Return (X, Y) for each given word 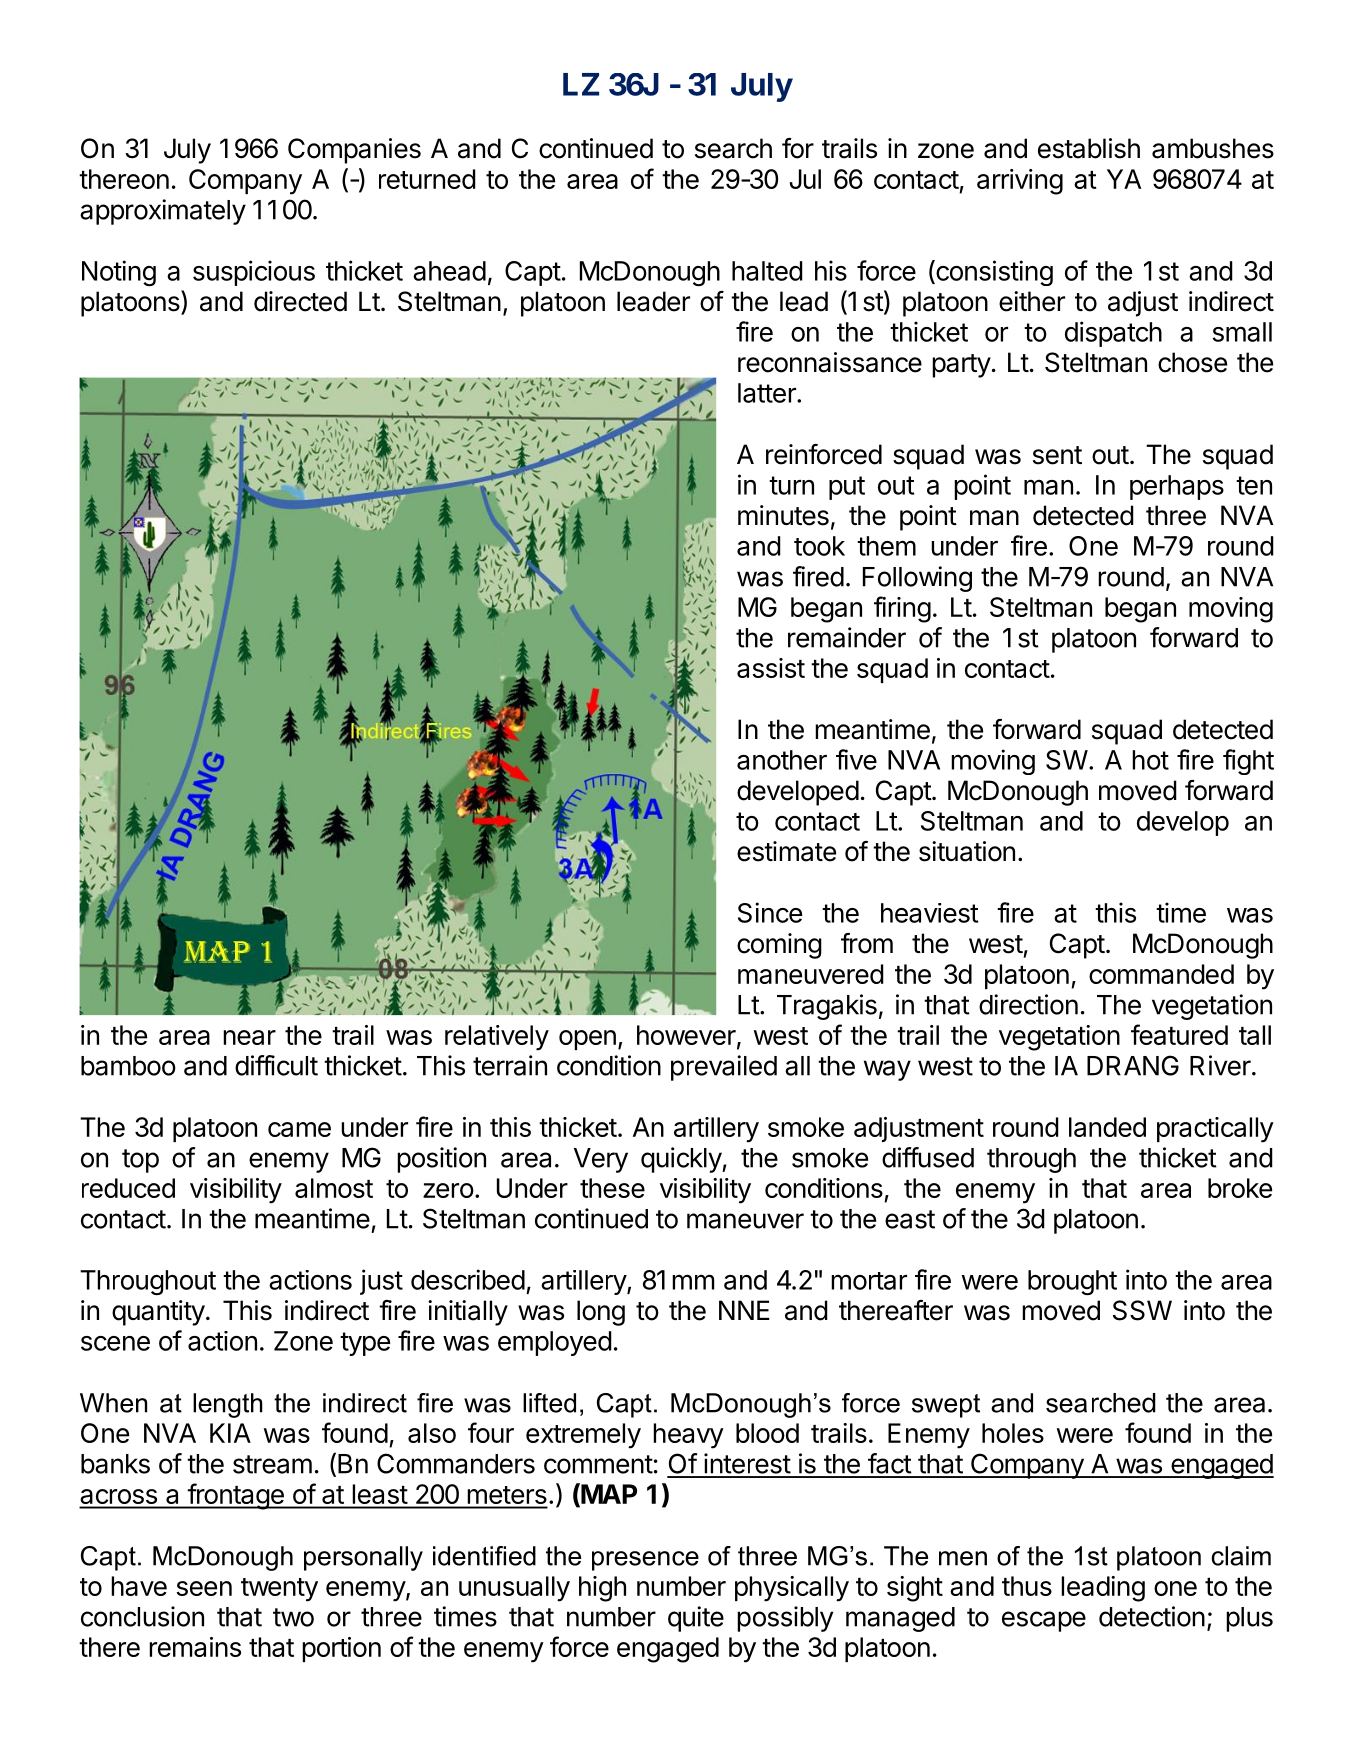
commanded (1161, 974)
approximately (163, 212)
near (249, 1037)
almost (334, 1188)
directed (300, 301)
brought (1072, 1282)
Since (770, 912)
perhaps (1177, 487)
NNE (744, 1310)
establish (1089, 148)
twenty (279, 1590)
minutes (783, 515)
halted (767, 271)
